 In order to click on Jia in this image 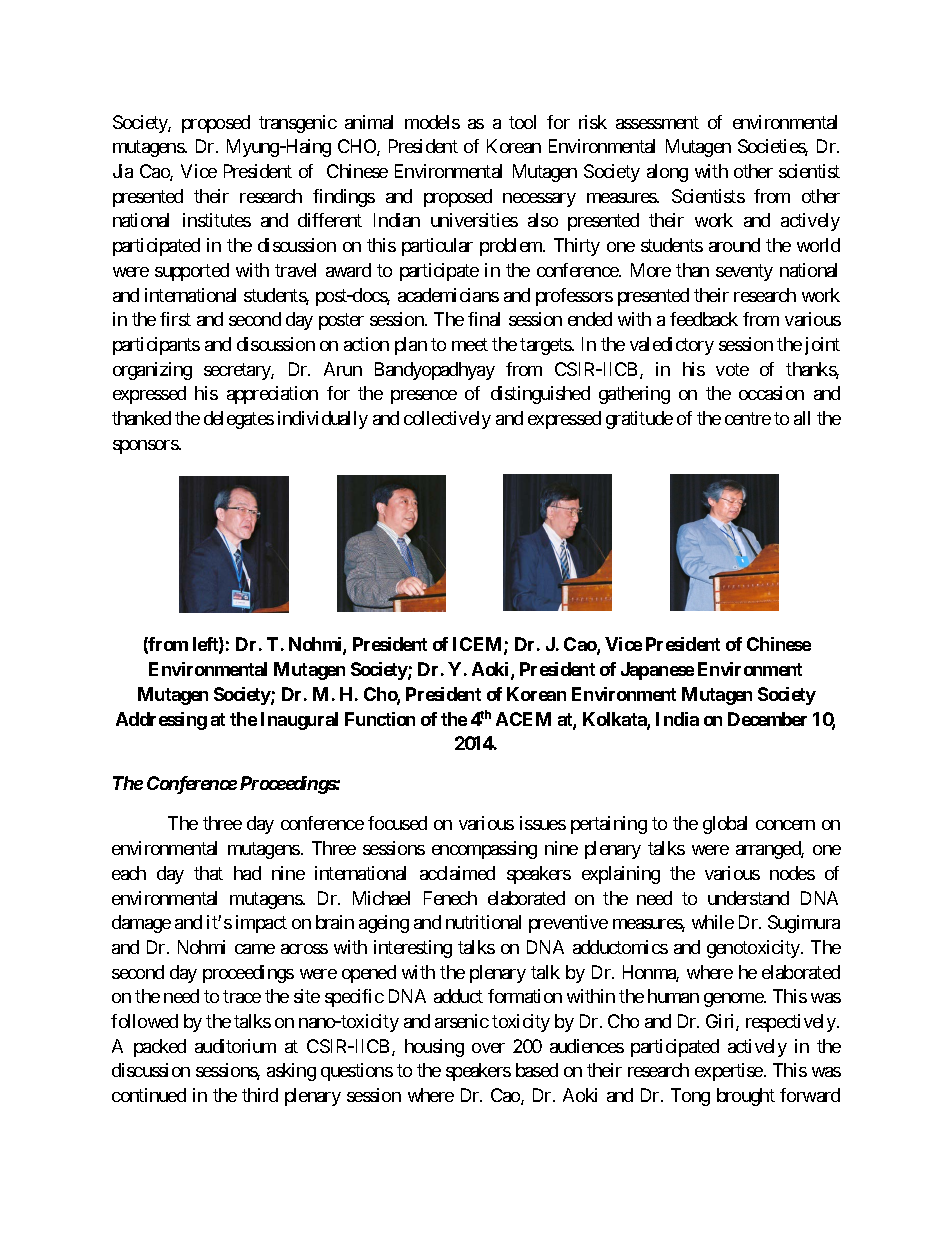, I will do `click(123, 171)`.
